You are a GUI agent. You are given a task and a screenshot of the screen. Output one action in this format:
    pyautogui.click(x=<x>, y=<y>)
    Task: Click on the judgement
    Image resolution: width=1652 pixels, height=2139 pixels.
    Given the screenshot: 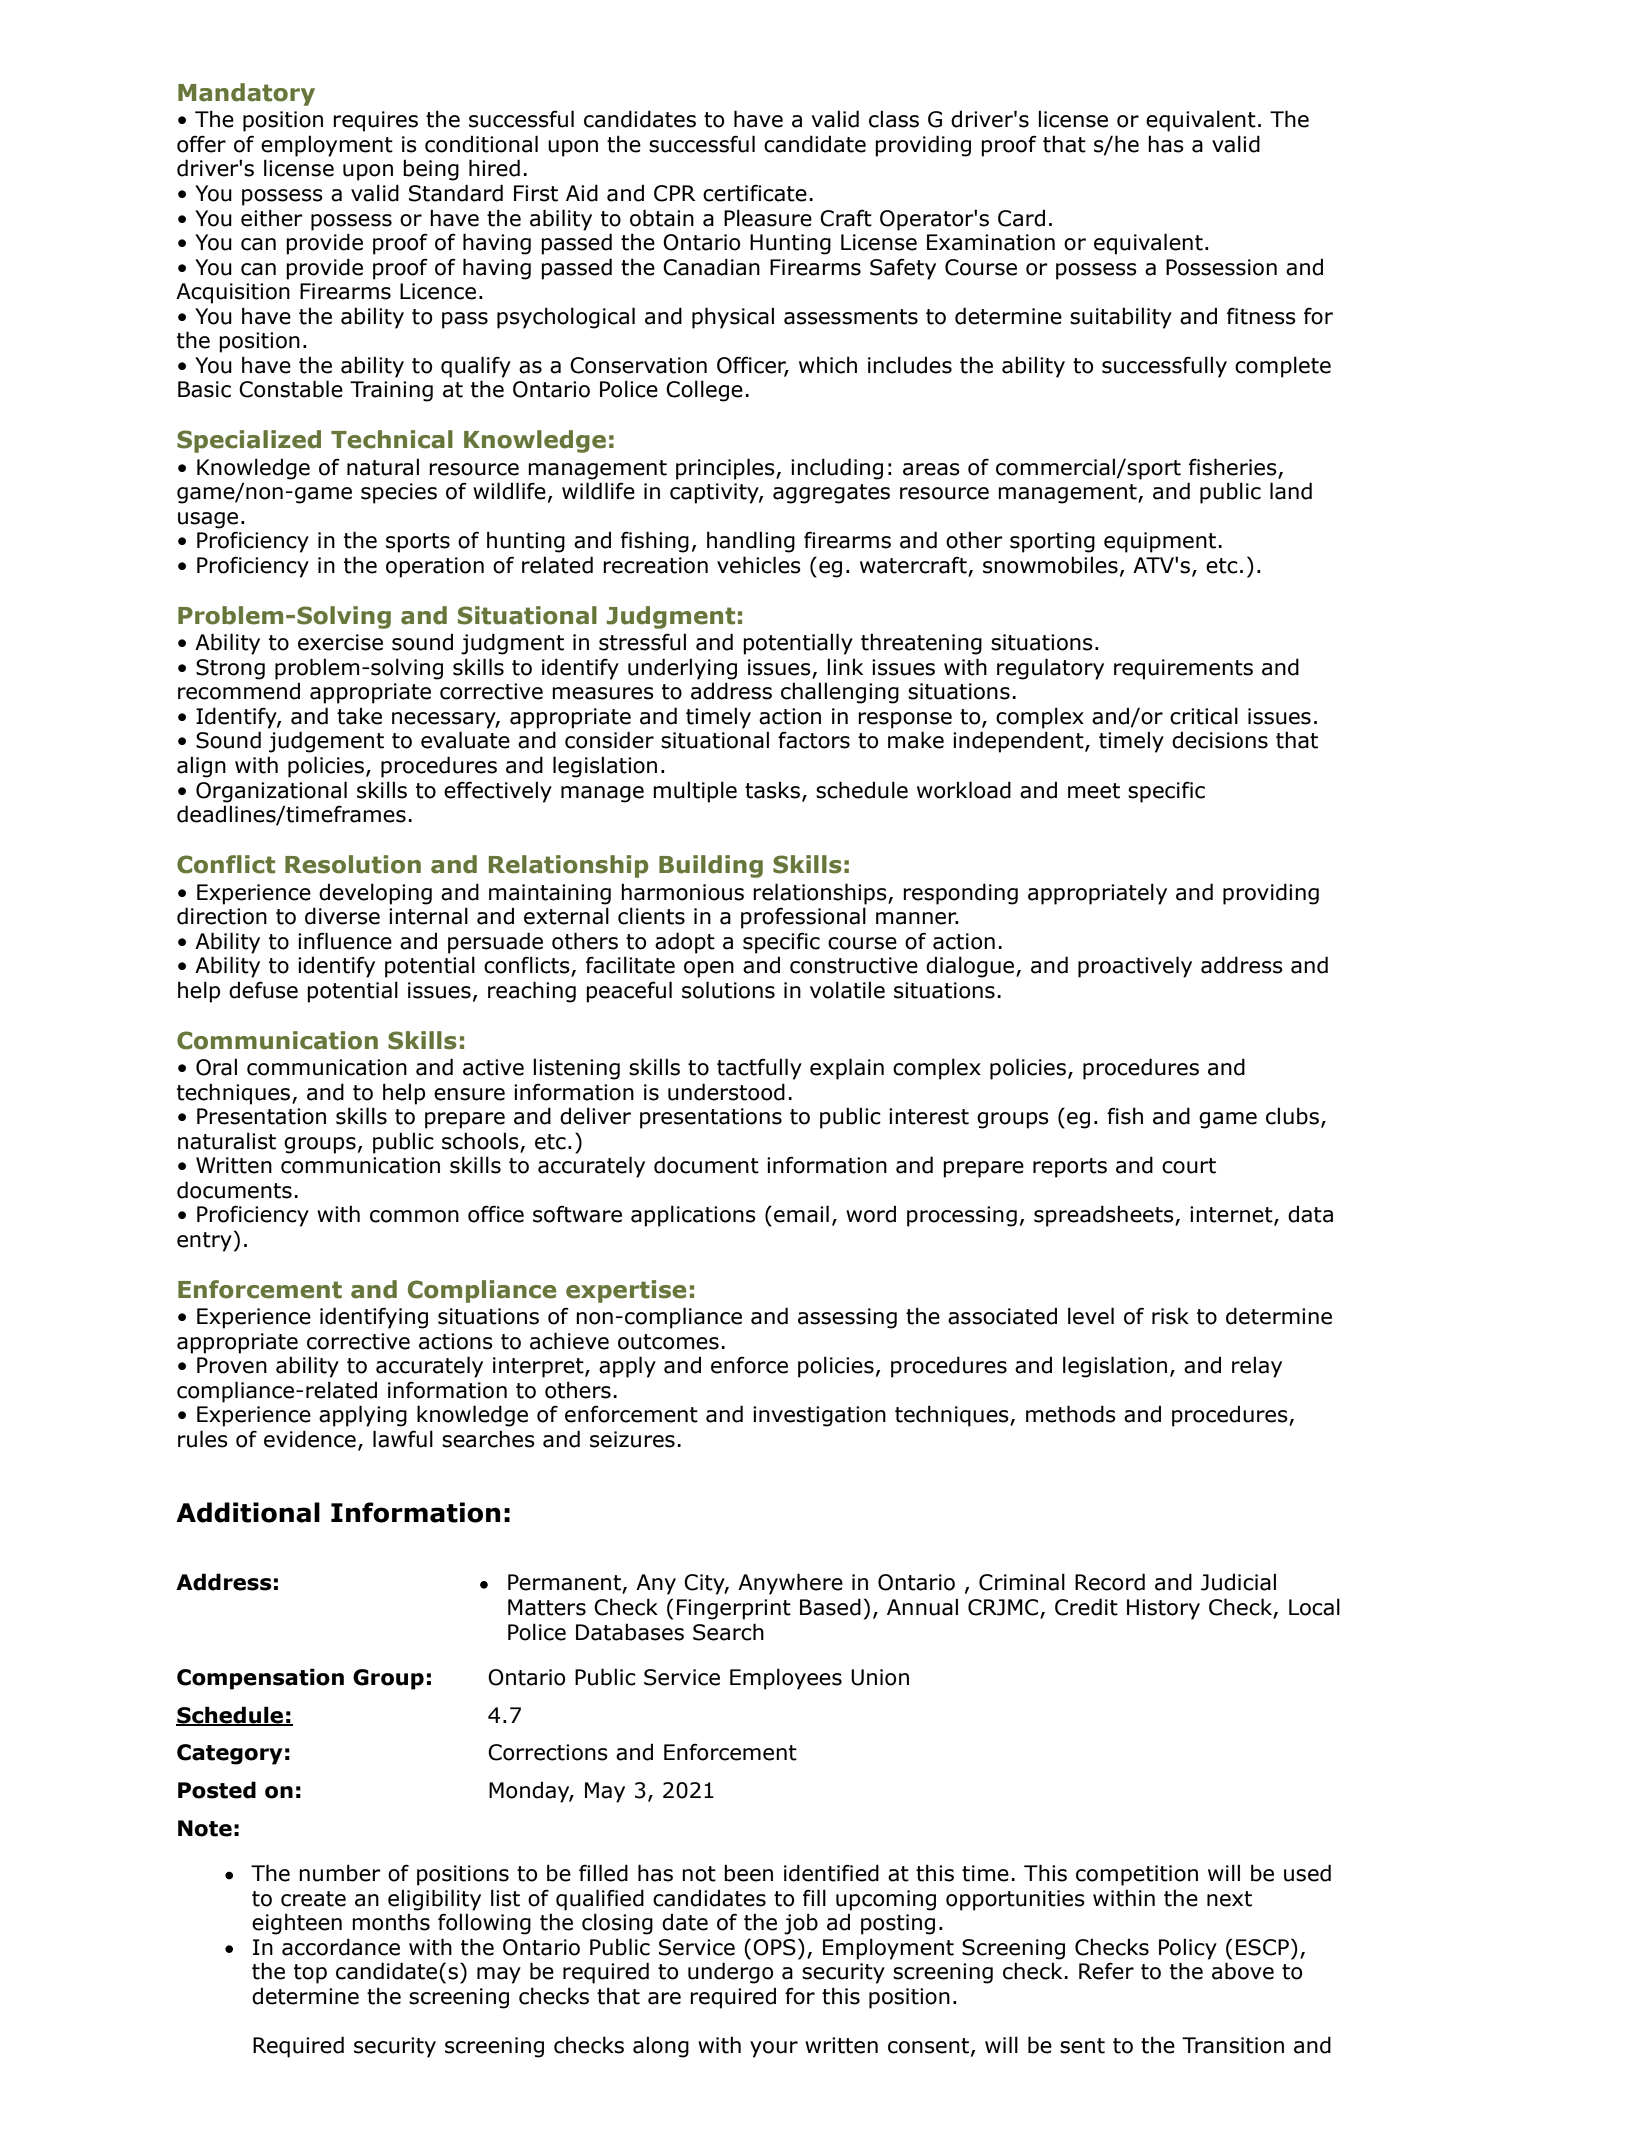 What is the action you would take?
    pyautogui.click(x=326, y=742)
